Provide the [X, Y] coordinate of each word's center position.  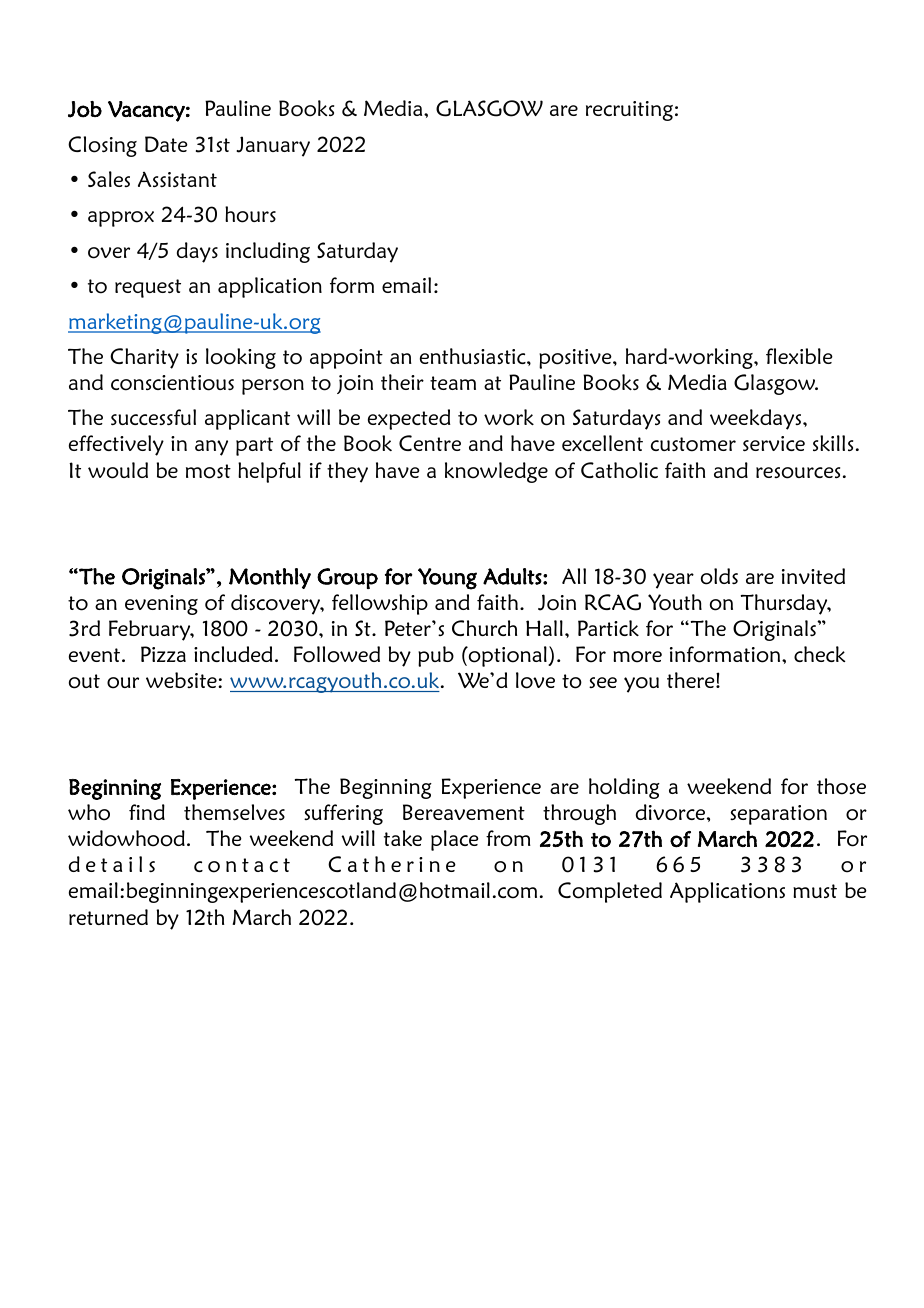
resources [798, 473]
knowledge [496, 472]
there [692, 680]
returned [108, 917]
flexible [799, 356]
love [535, 680]
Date [166, 144]
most [208, 471]
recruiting [629, 111]
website [182, 680]
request [148, 288]
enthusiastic [474, 356]
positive [576, 359]
